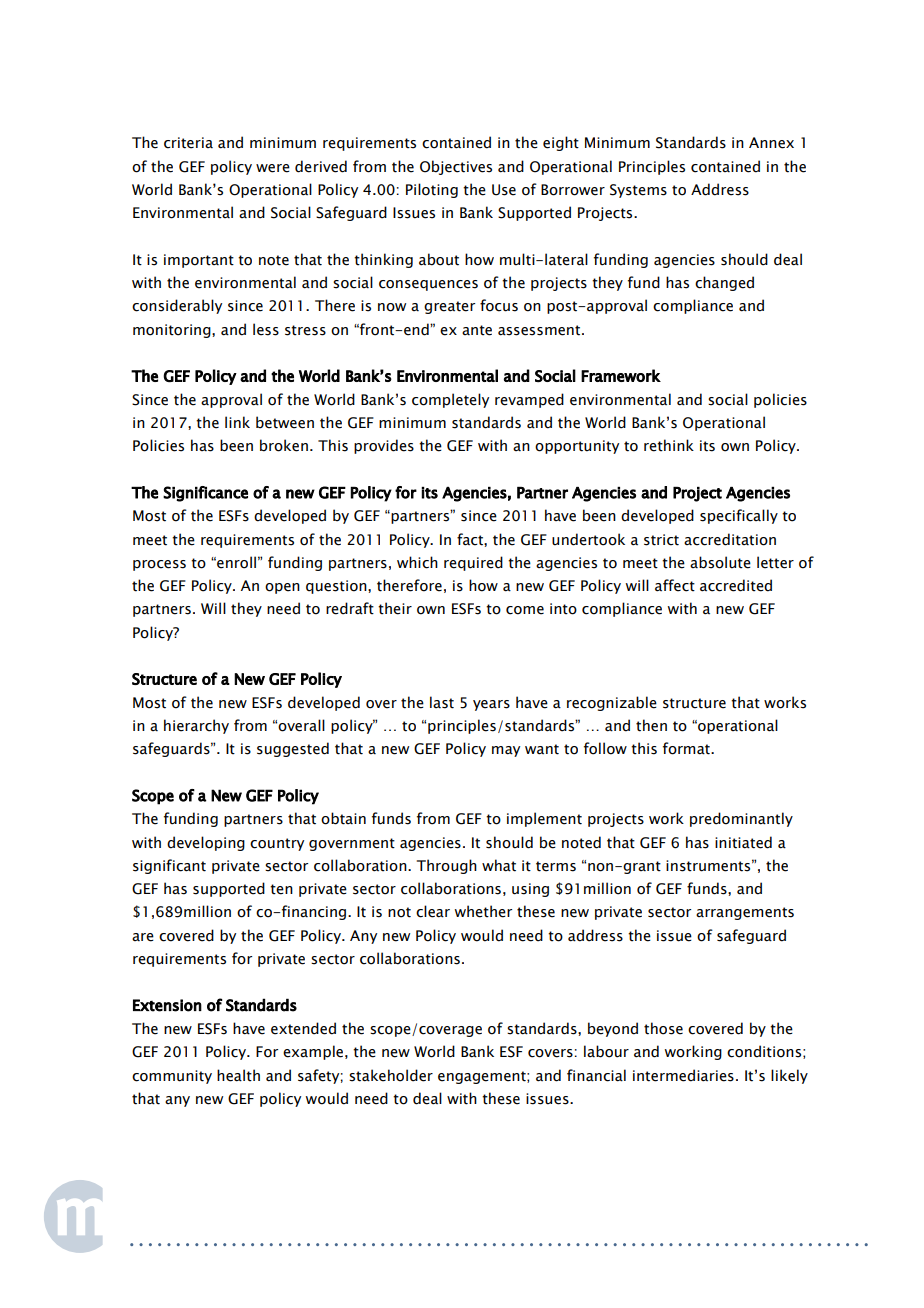 This page has height=1308, width=924. What do you see at coordinates (266, 329) in the page?
I see `less` at bounding box center [266, 329].
